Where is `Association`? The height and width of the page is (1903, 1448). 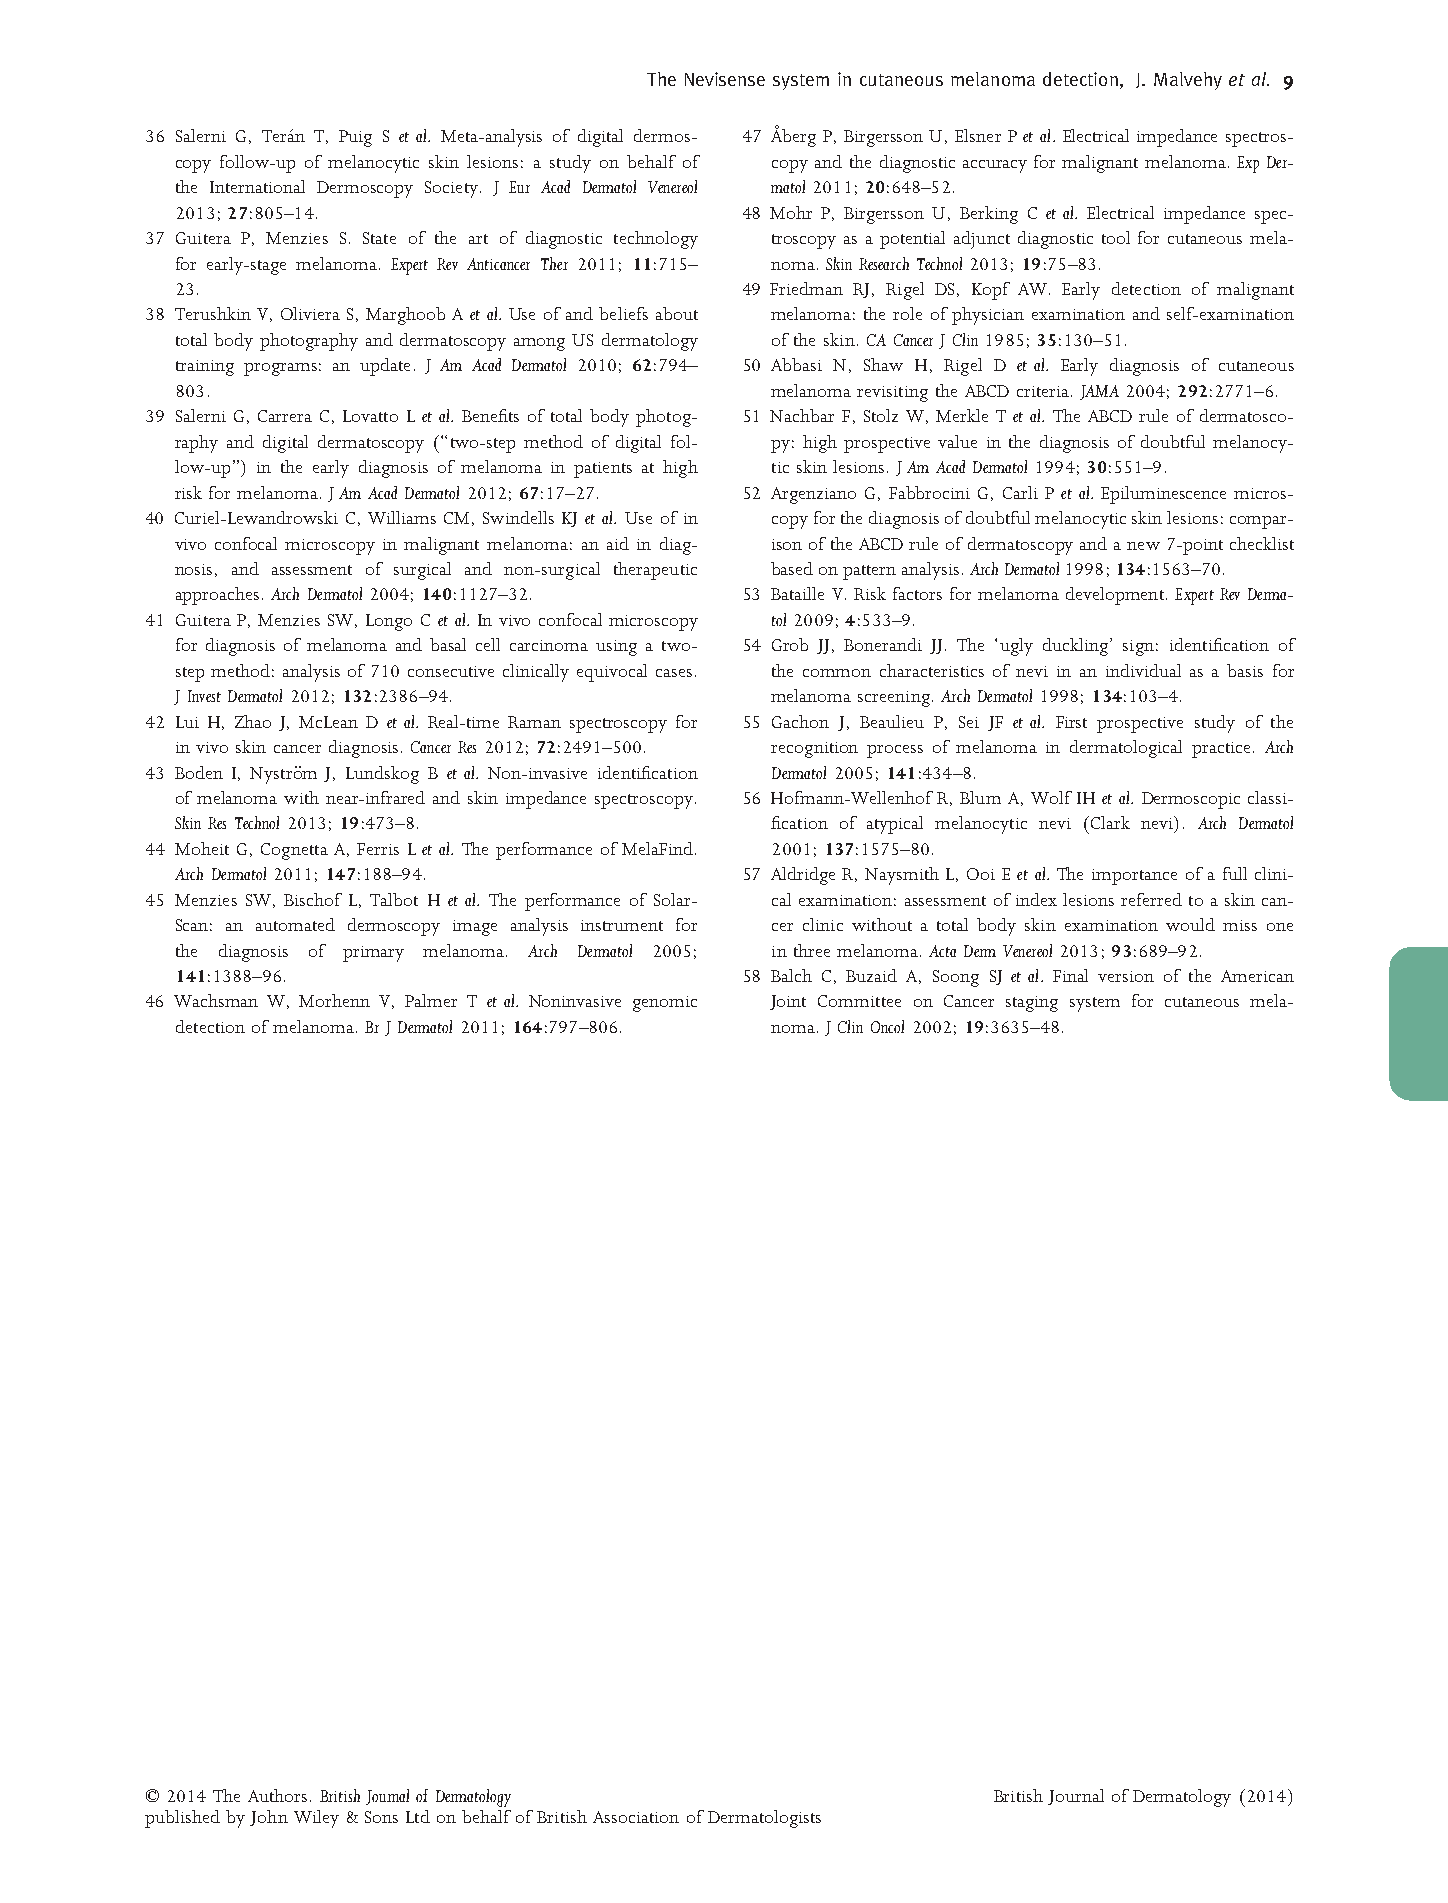 Association is located at coordinates (636, 1817).
